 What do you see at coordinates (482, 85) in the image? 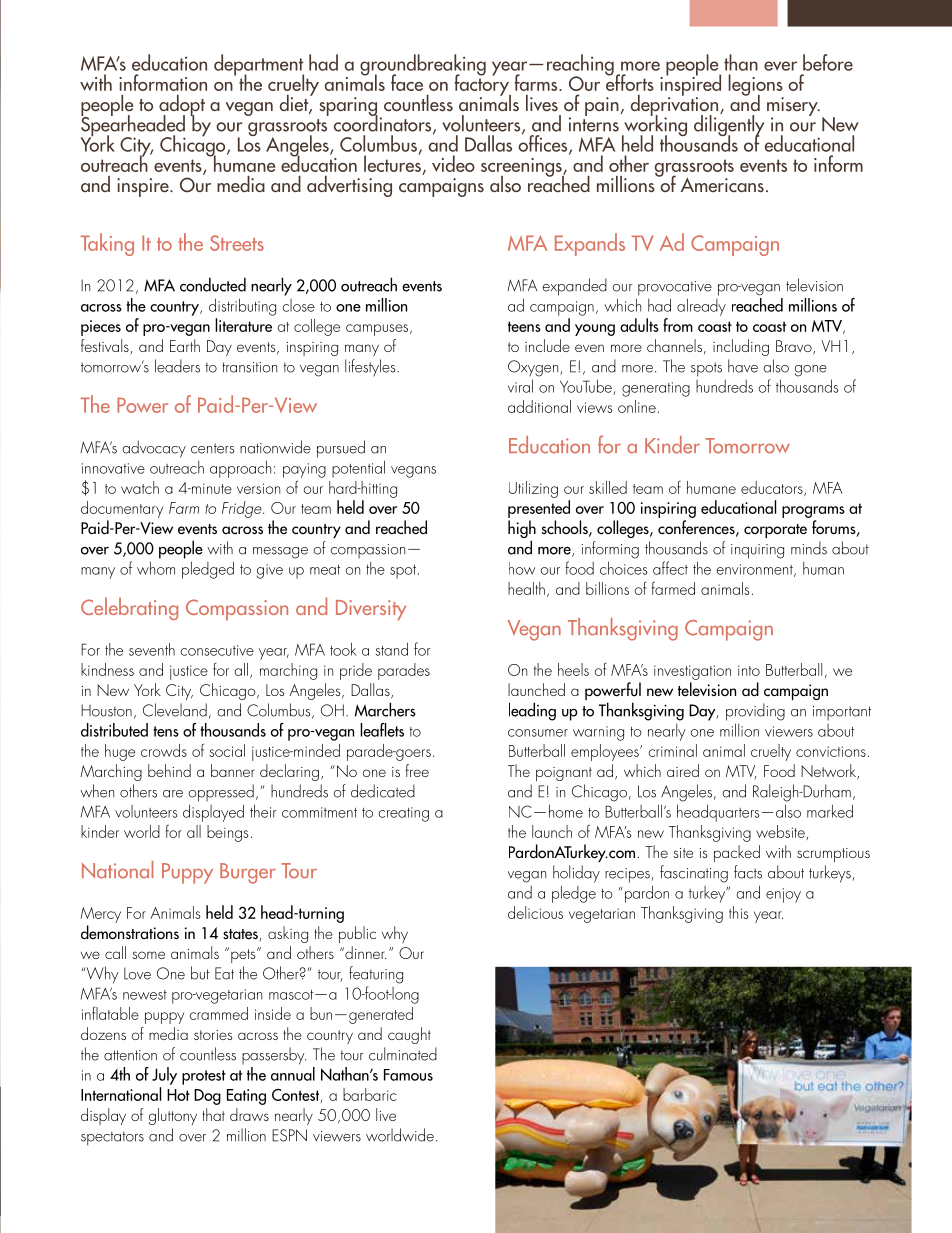
I see `factory` at bounding box center [482, 85].
